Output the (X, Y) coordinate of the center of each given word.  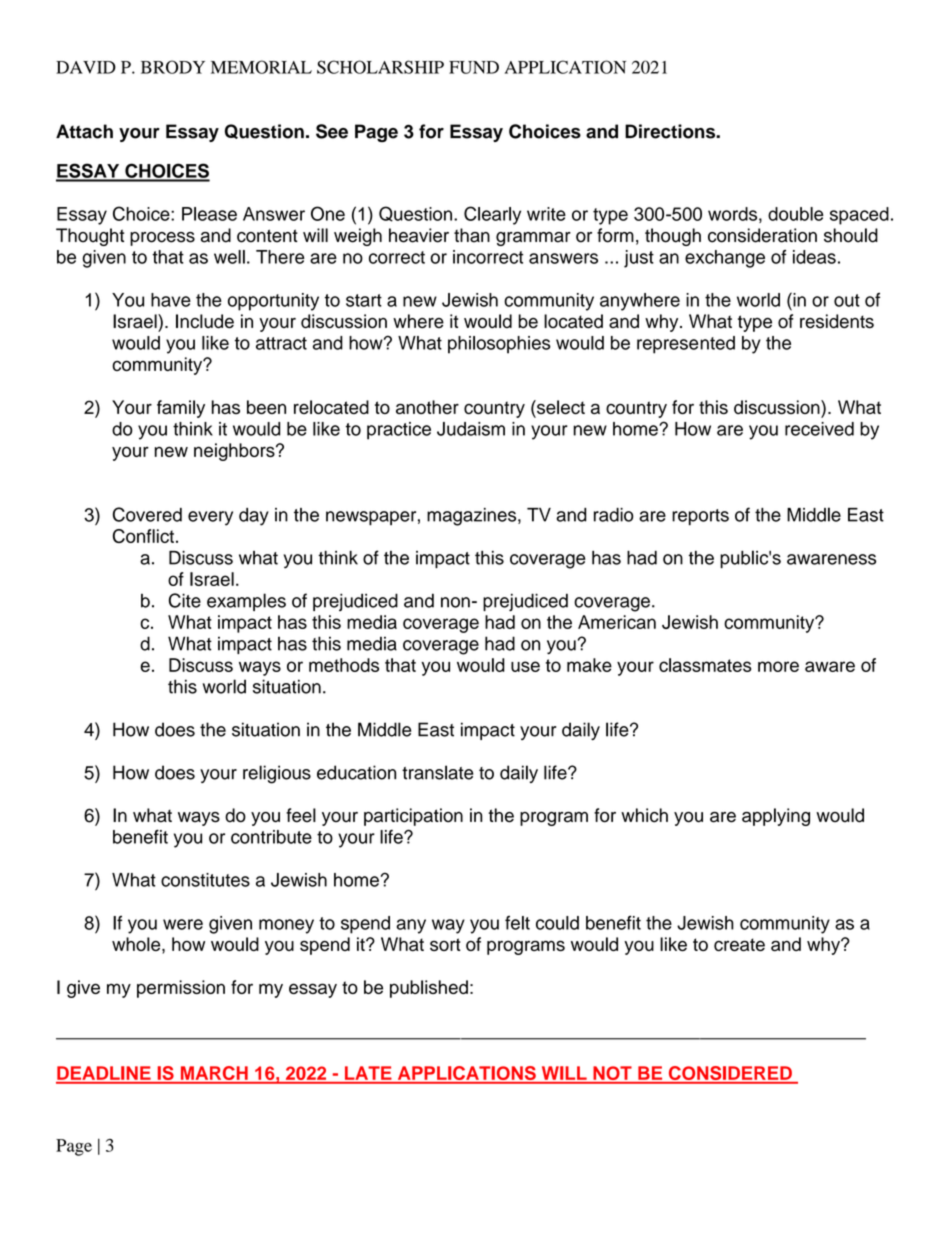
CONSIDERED (730, 1074)
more (778, 666)
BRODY (173, 67)
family (181, 409)
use (525, 666)
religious (277, 774)
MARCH (214, 1074)
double (796, 214)
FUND (474, 67)
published (429, 989)
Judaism (471, 429)
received (819, 429)
